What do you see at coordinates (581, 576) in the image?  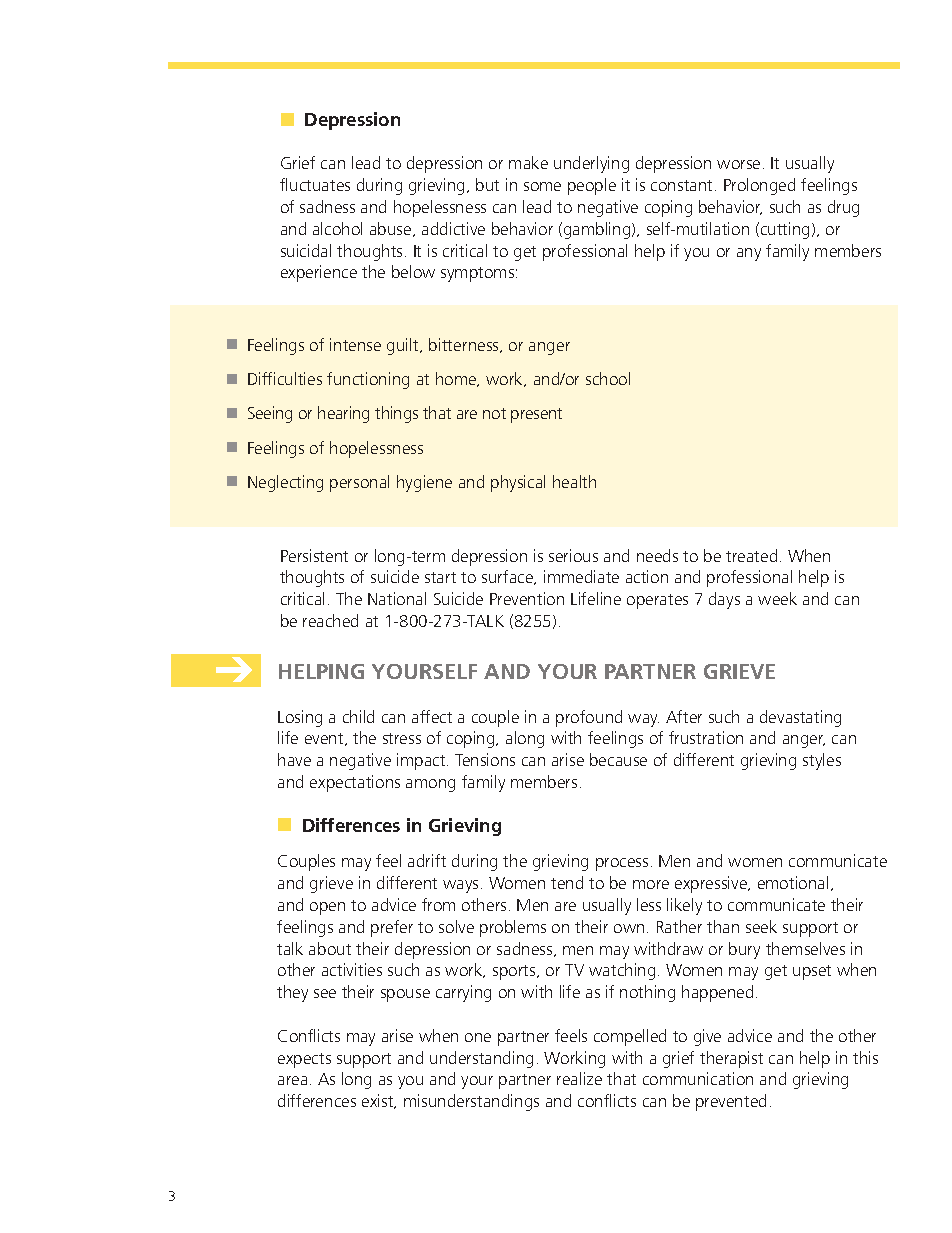 I see `immediate` at bounding box center [581, 576].
